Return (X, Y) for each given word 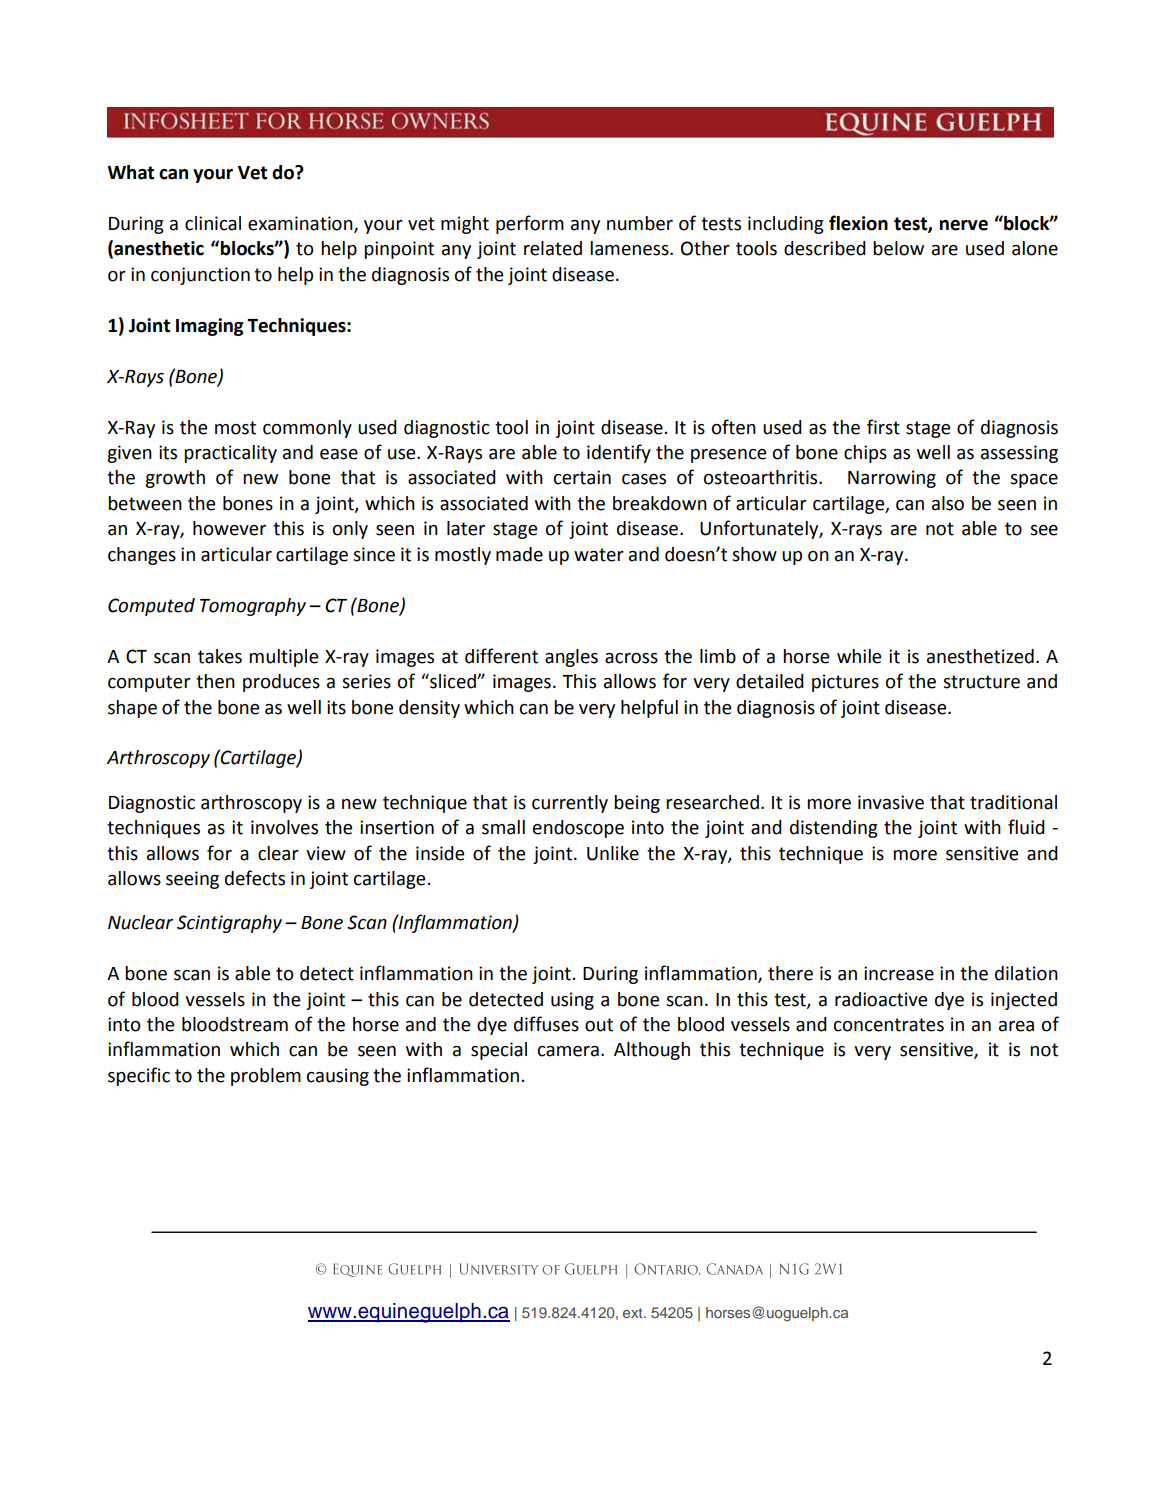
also (948, 503)
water (599, 555)
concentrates (889, 1025)
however (229, 528)
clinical (213, 223)
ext (634, 1313)
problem (266, 1077)
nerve (964, 225)
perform (530, 224)
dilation (1026, 973)
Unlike (613, 853)
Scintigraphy (229, 924)
